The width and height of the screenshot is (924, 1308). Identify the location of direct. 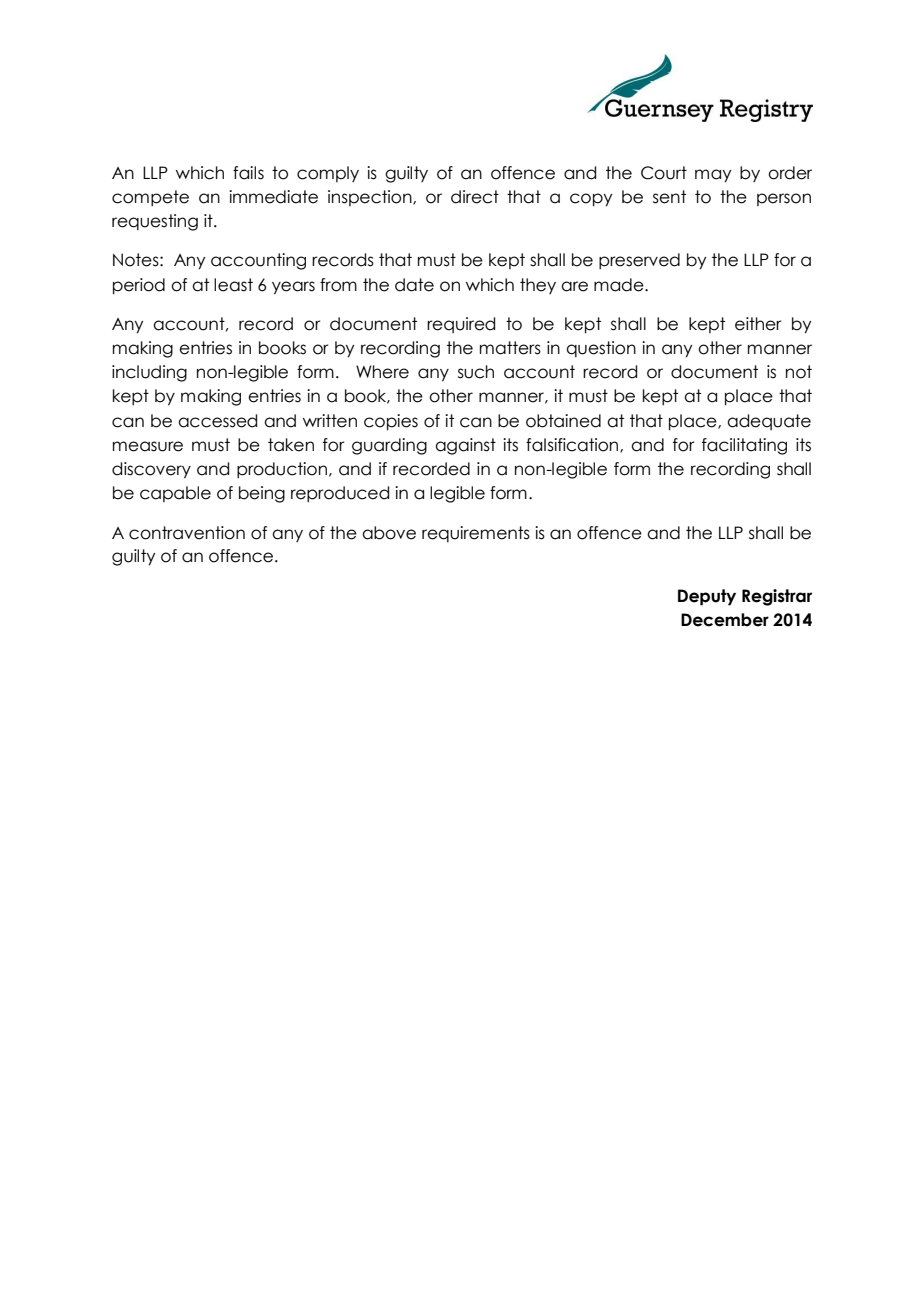
(475, 197).
